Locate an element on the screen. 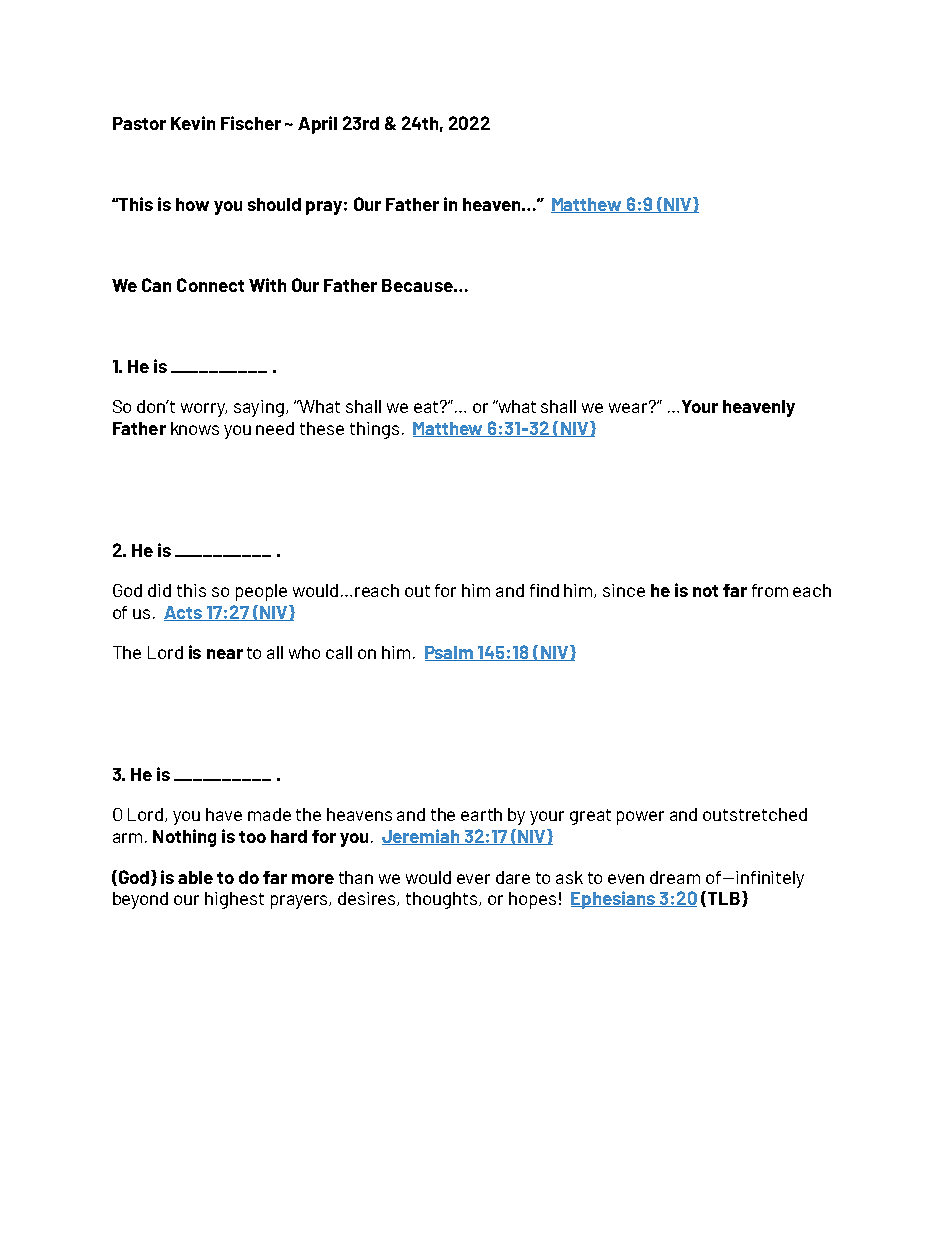  Psalm is located at coordinates (450, 653).
